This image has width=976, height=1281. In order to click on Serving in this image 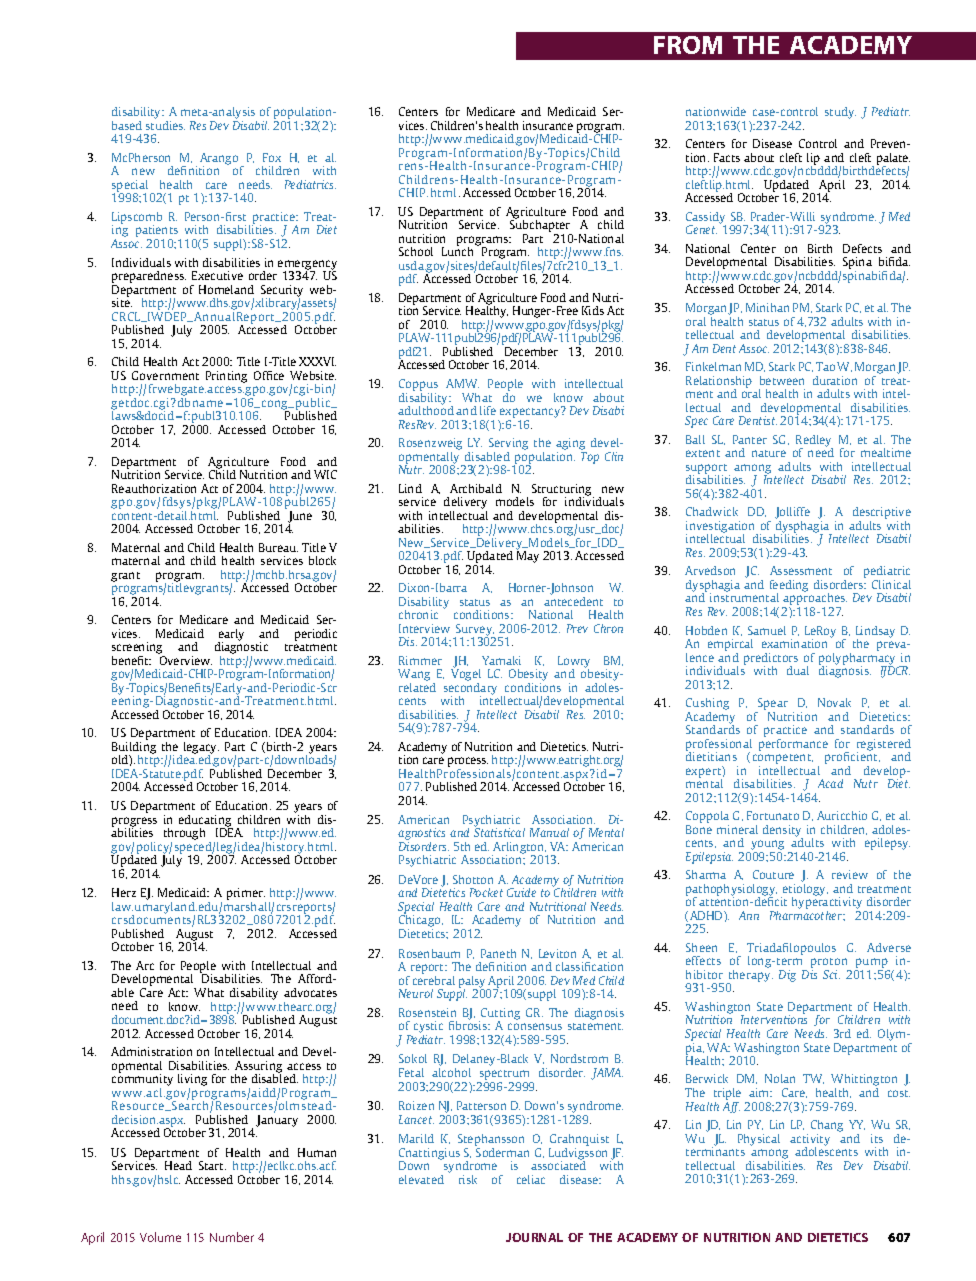, I will do `click(507, 445)`.
